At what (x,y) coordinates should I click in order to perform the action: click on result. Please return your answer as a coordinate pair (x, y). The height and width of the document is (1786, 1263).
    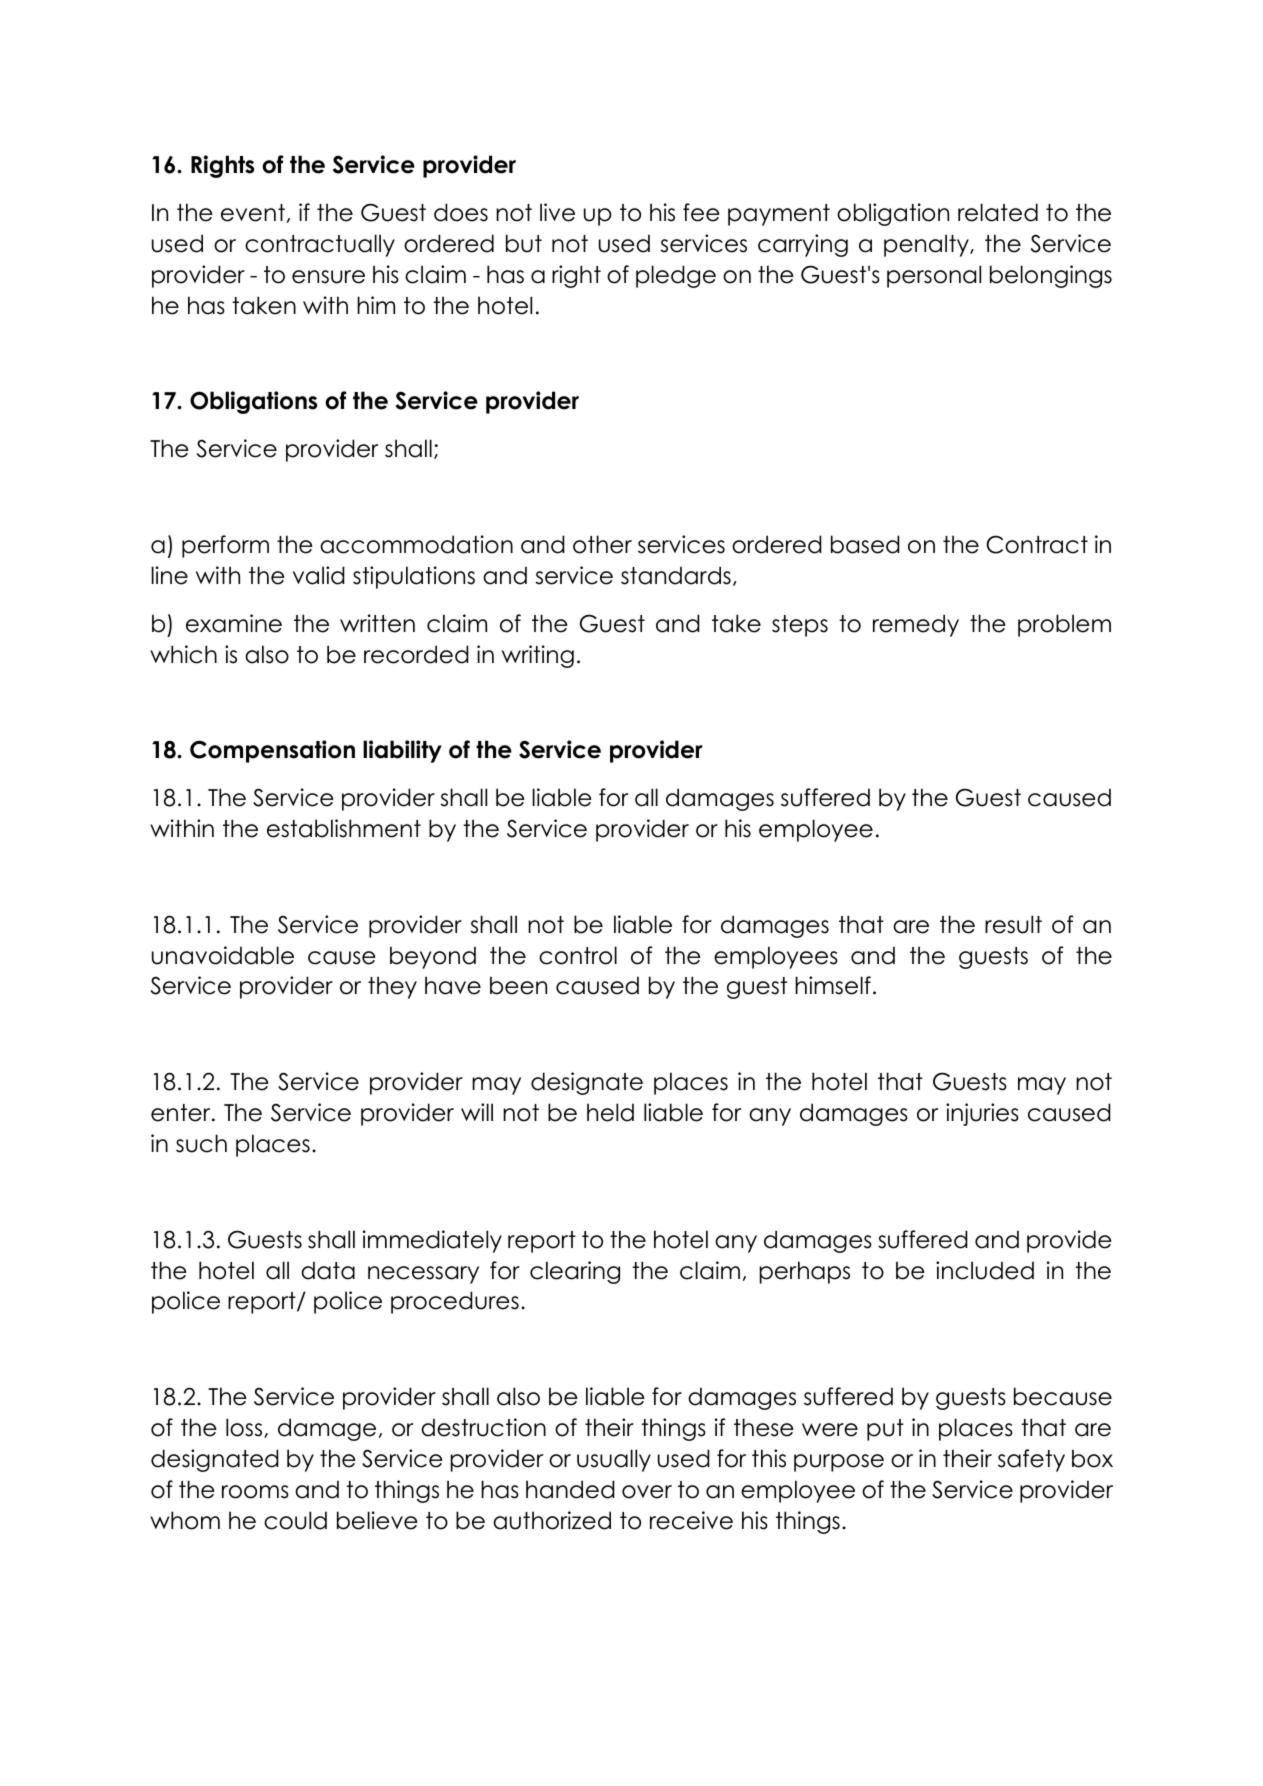
    Looking at the image, I should click on (1013, 924).
